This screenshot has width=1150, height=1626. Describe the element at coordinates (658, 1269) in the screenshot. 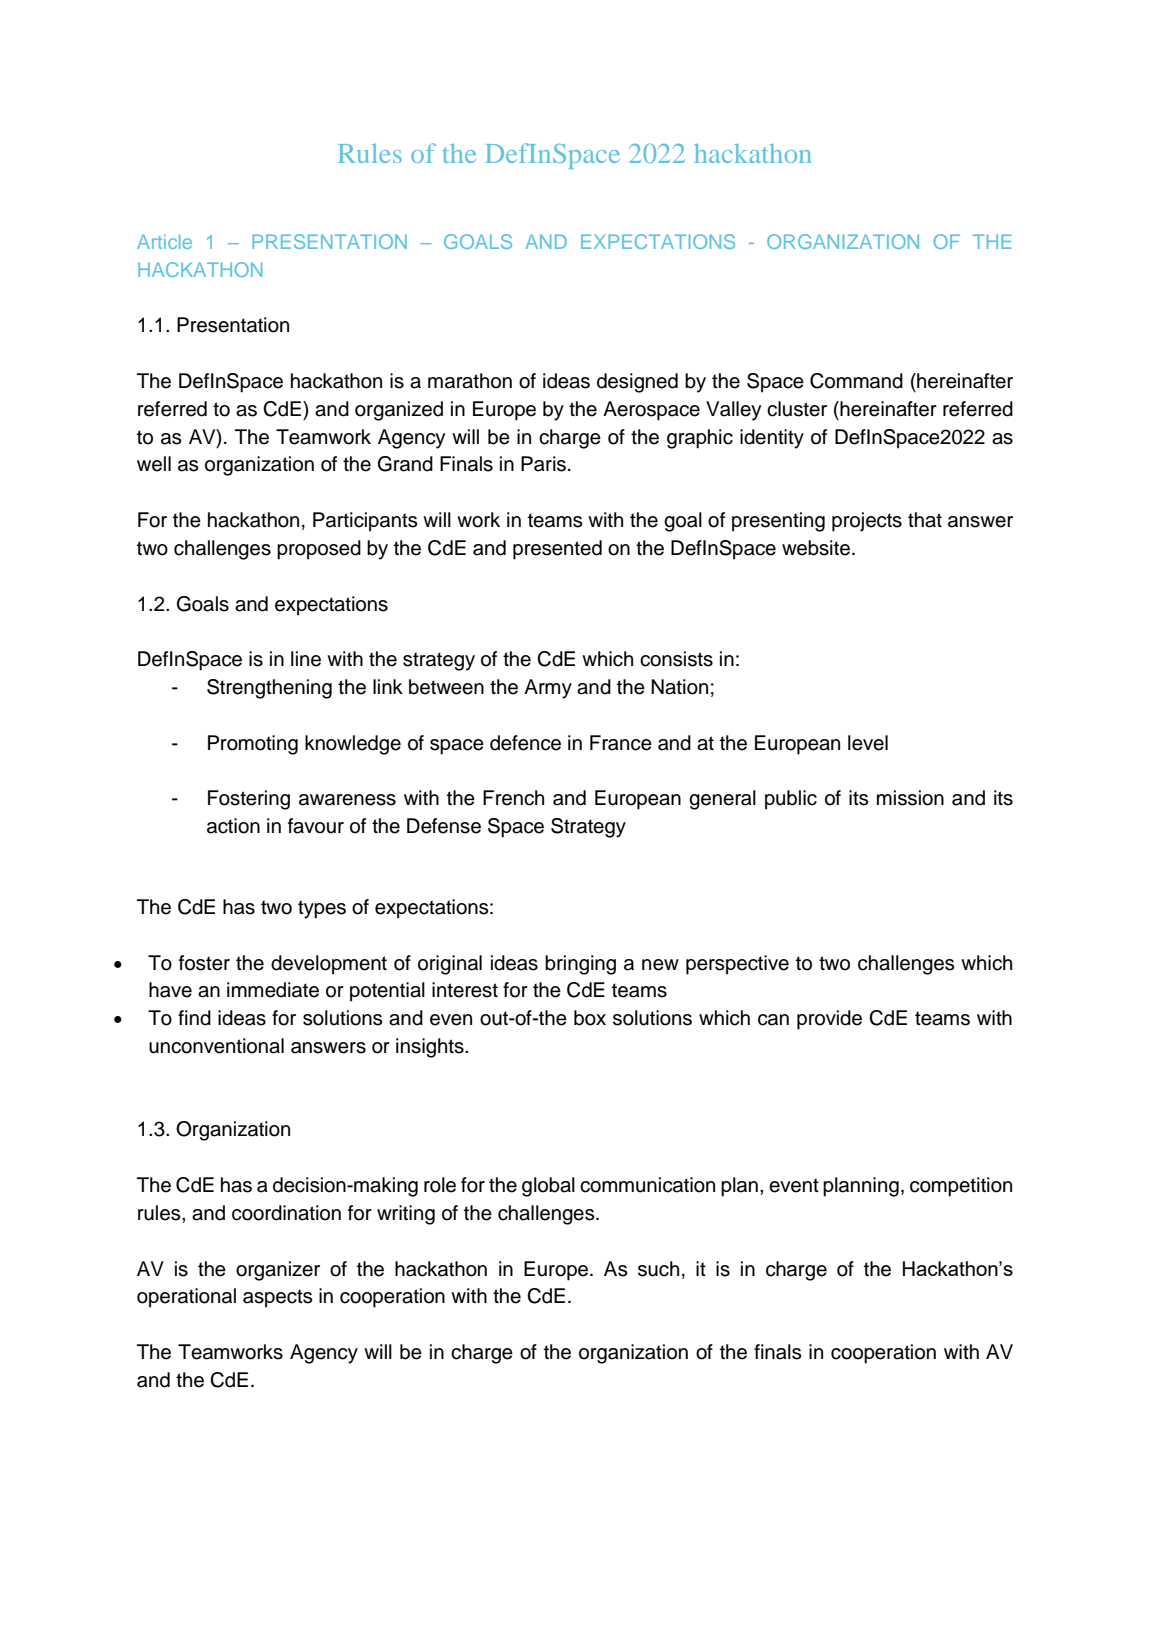

I see `such` at that location.
